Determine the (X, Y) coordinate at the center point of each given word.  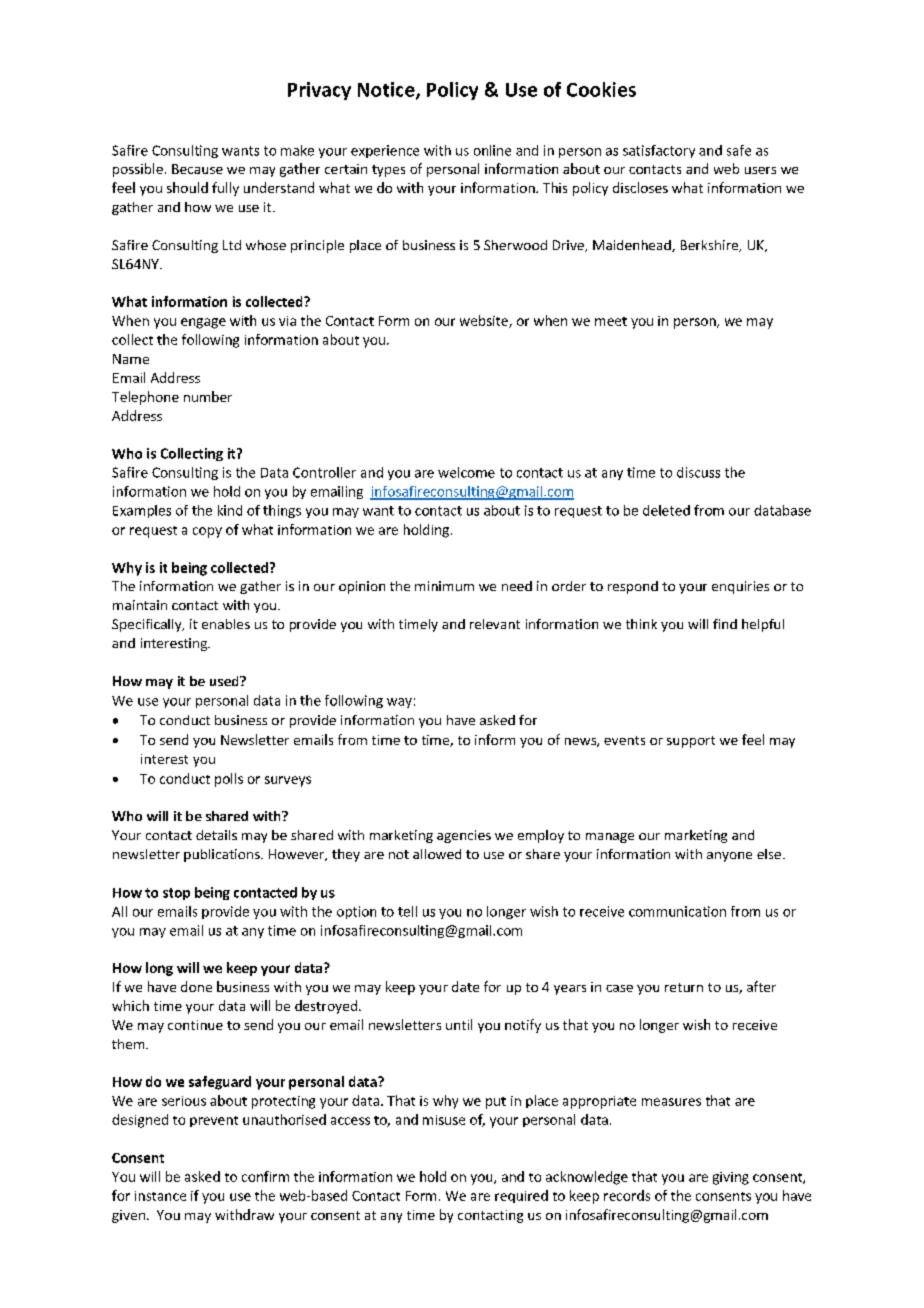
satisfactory (659, 151)
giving (731, 1178)
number (208, 396)
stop (176, 894)
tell (407, 911)
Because (197, 169)
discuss (698, 472)
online (492, 150)
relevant (495, 624)
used (225, 681)
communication (677, 911)
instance (160, 1196)
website (485, 321)
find (725, 624)
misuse (444, 1120)
